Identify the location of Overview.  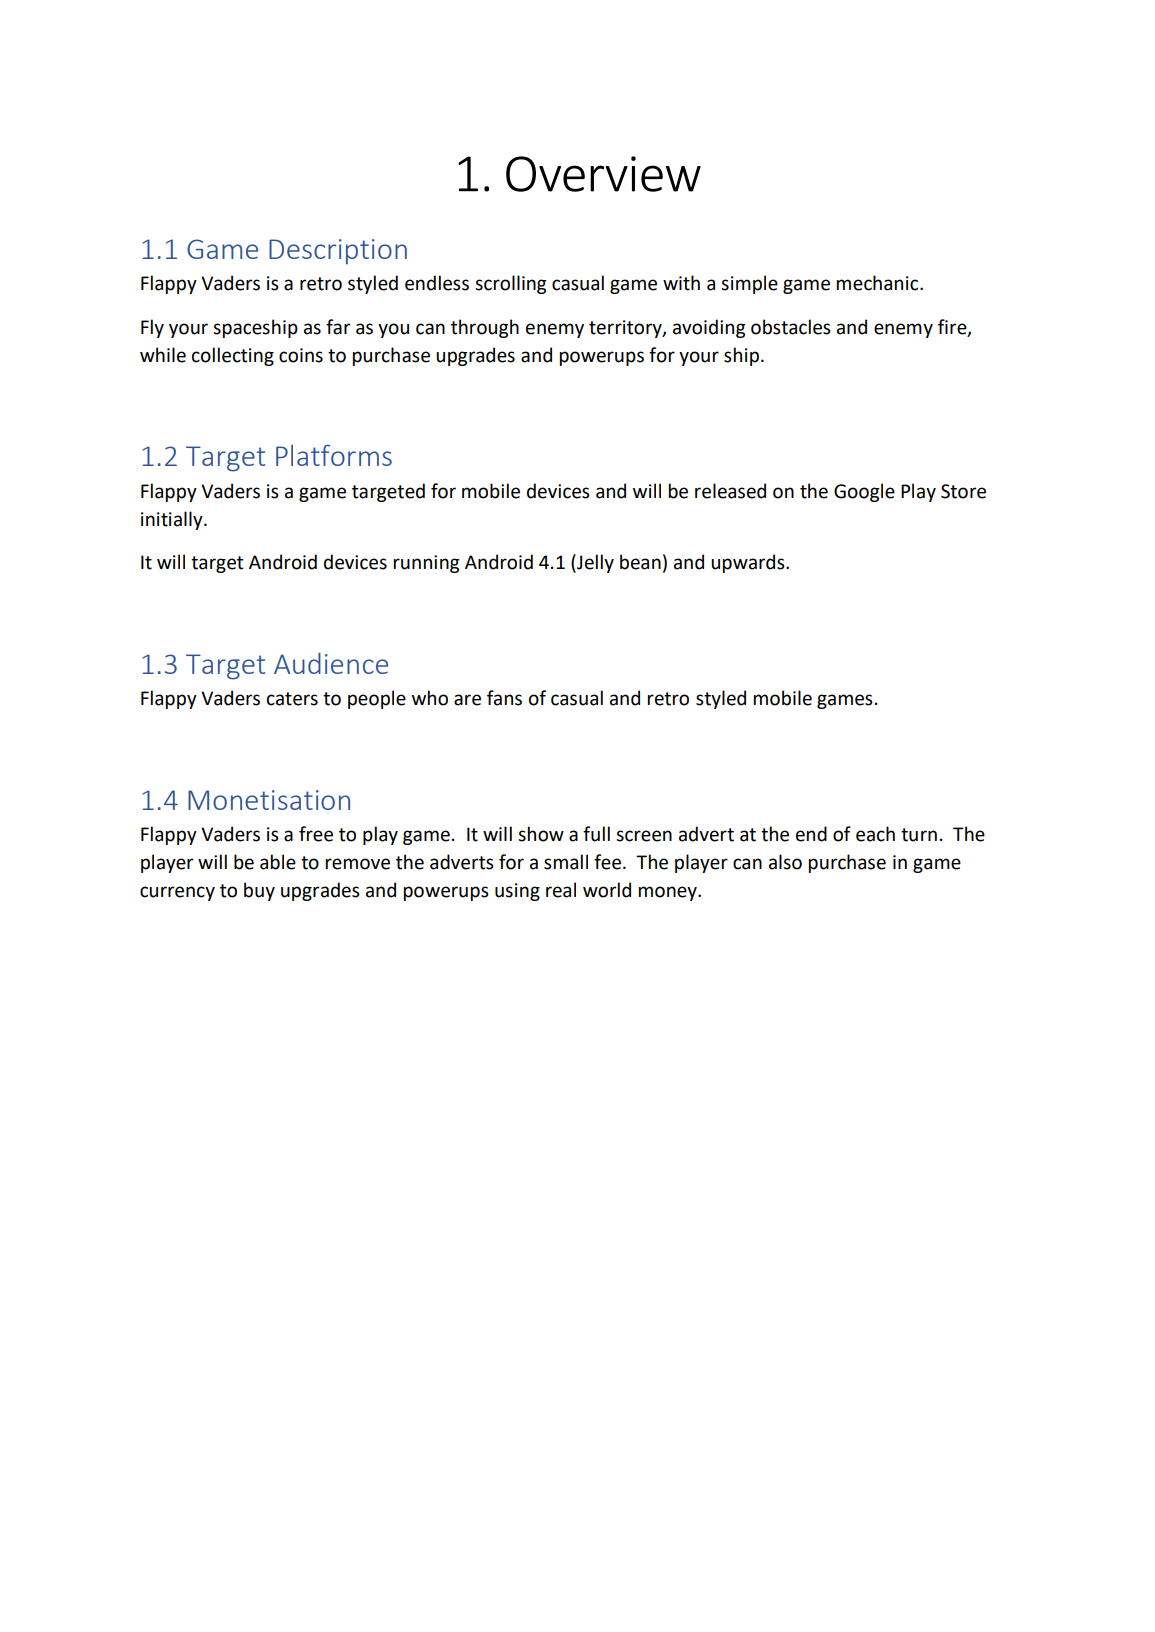
(603, 174).
